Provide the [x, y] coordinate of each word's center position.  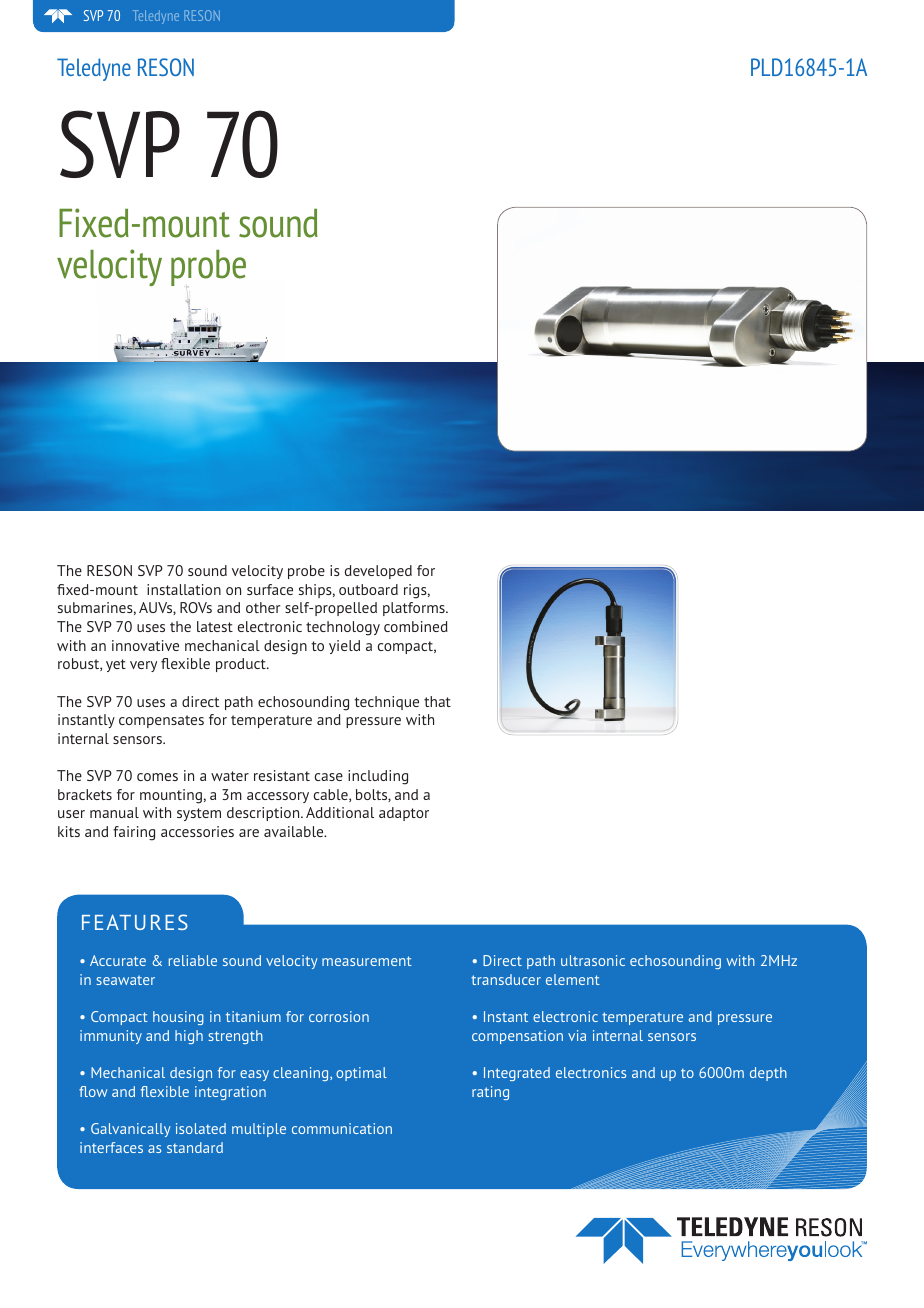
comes [157, 777]
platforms [415, 609]
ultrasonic [593, 960]
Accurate [118, 960]
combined [416, 626]
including [378, 777]
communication [342, 1128]
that [437, 701]
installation [184, 589]
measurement [367, 961]
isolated [201, 1128]
